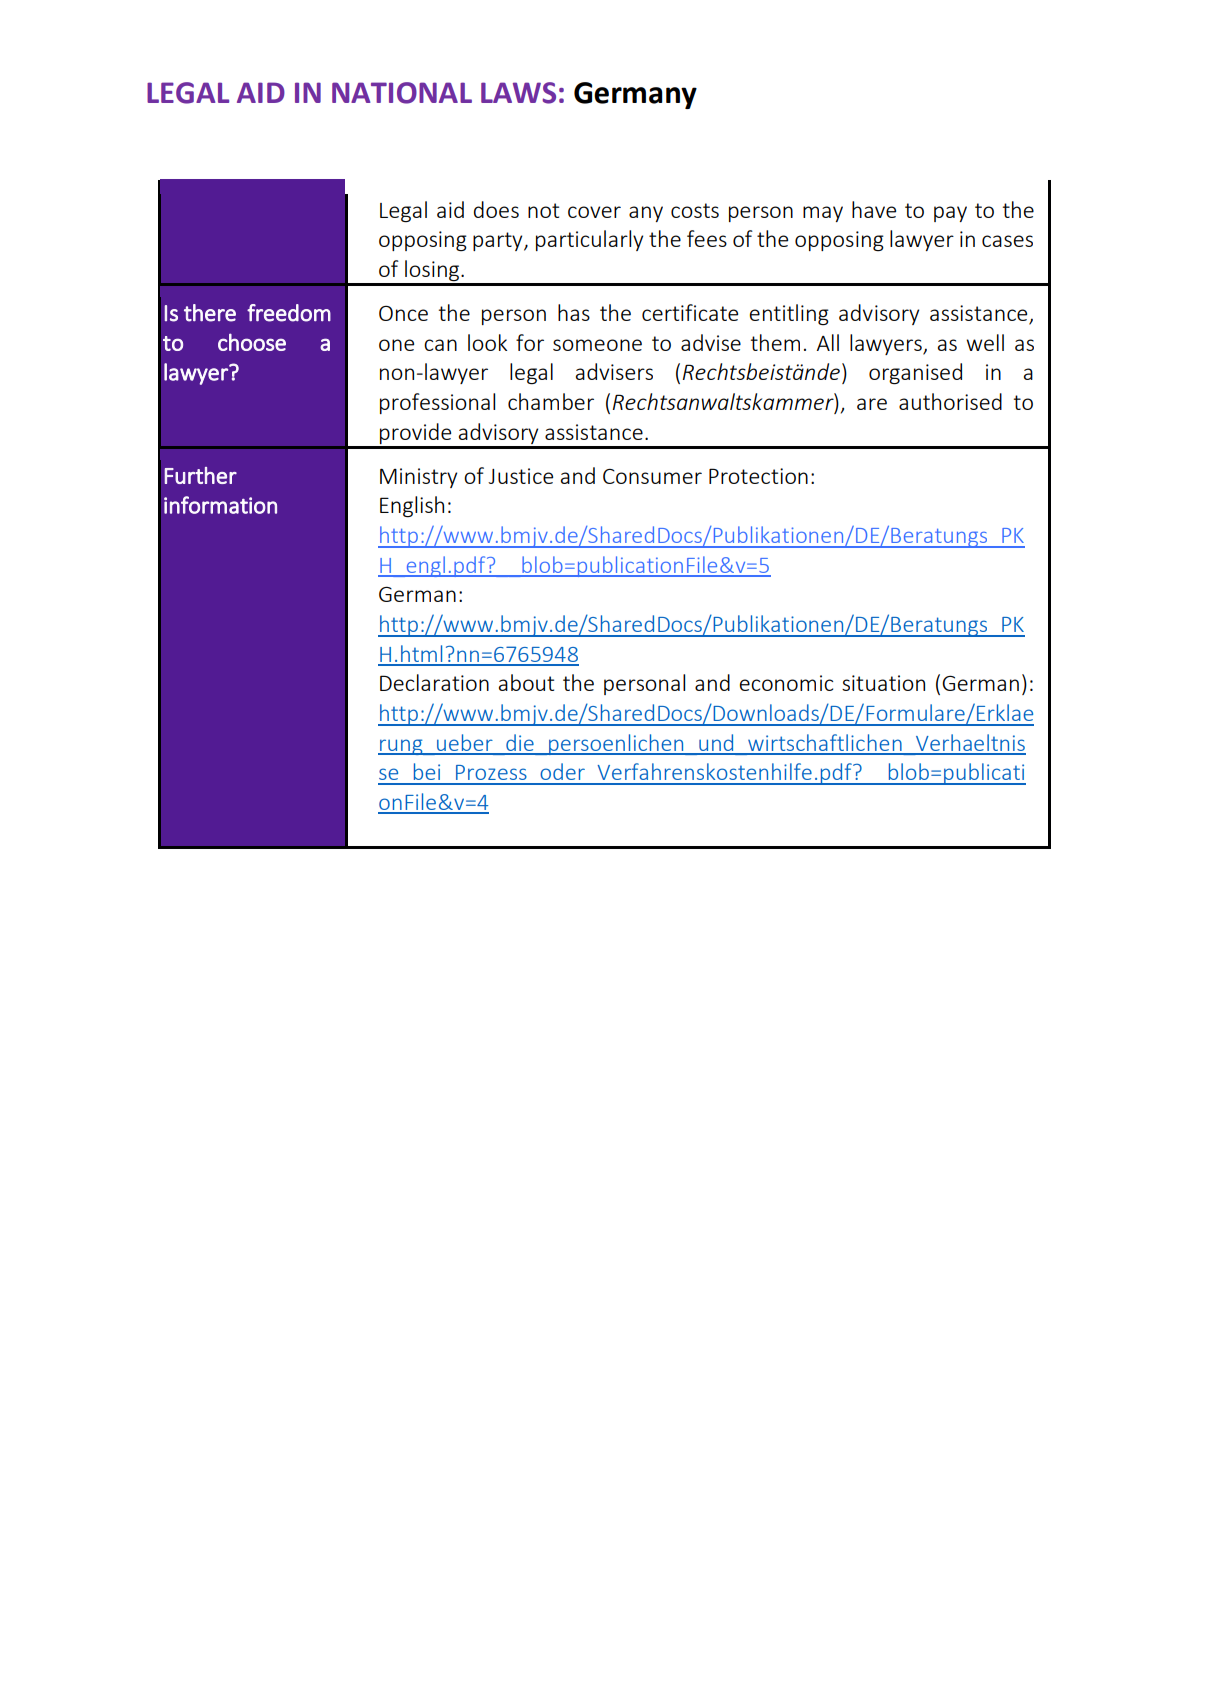 The height and width of the image is (1704, 1205). I want to click on organised, so click(915, 373).
